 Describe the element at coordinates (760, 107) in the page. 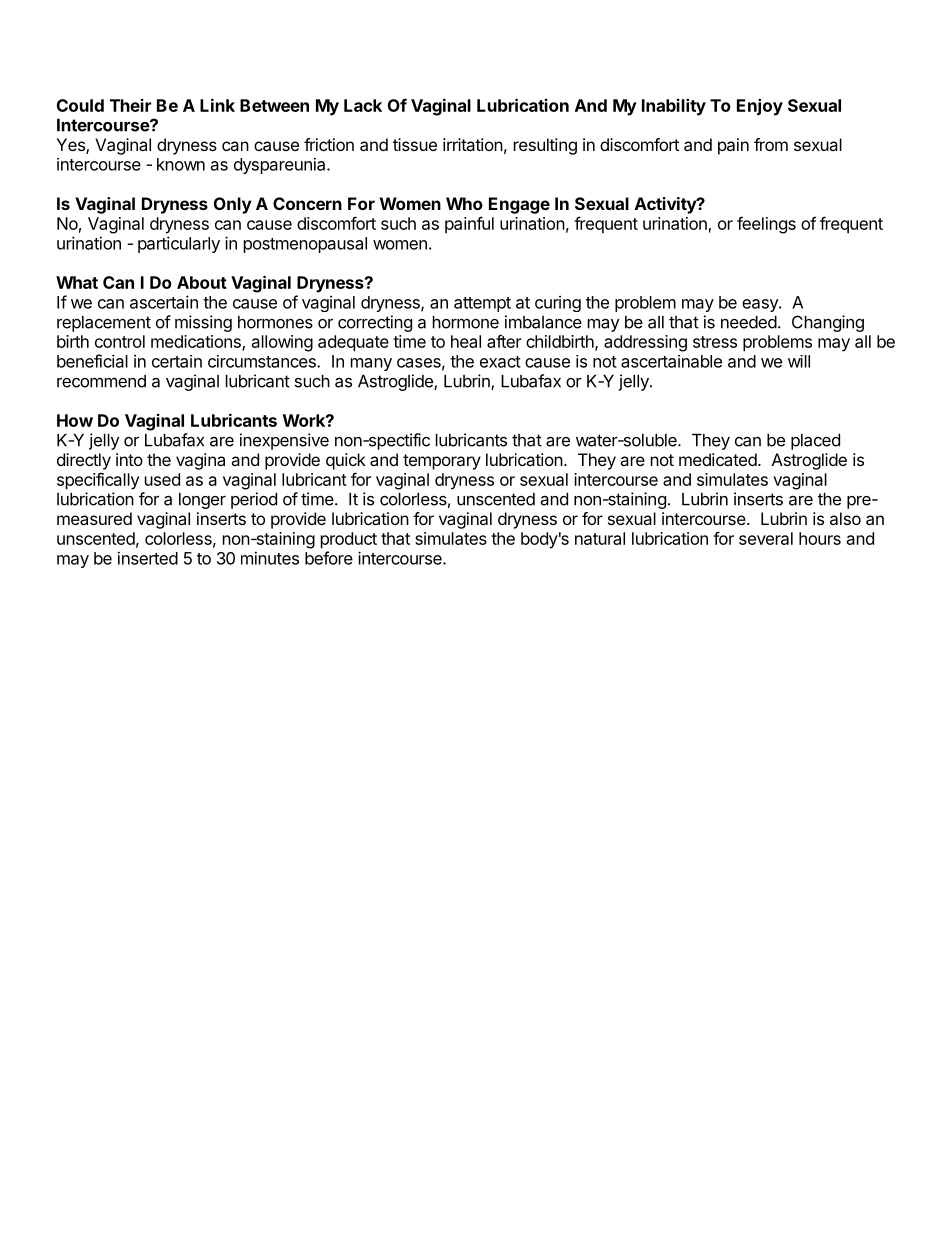

I see `Enjoy` at that location.
